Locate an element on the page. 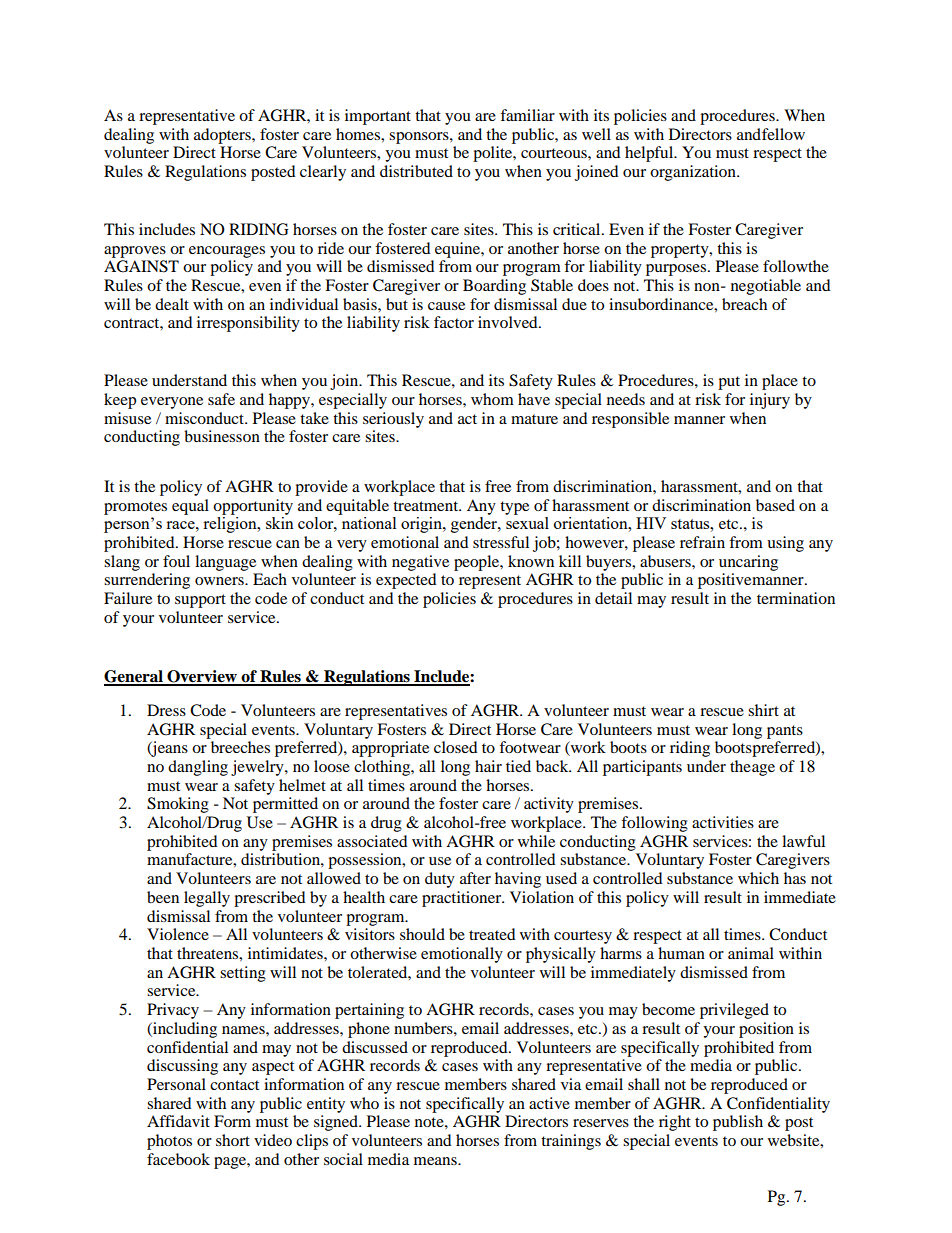  expected is located at coordinates (406, 581).
